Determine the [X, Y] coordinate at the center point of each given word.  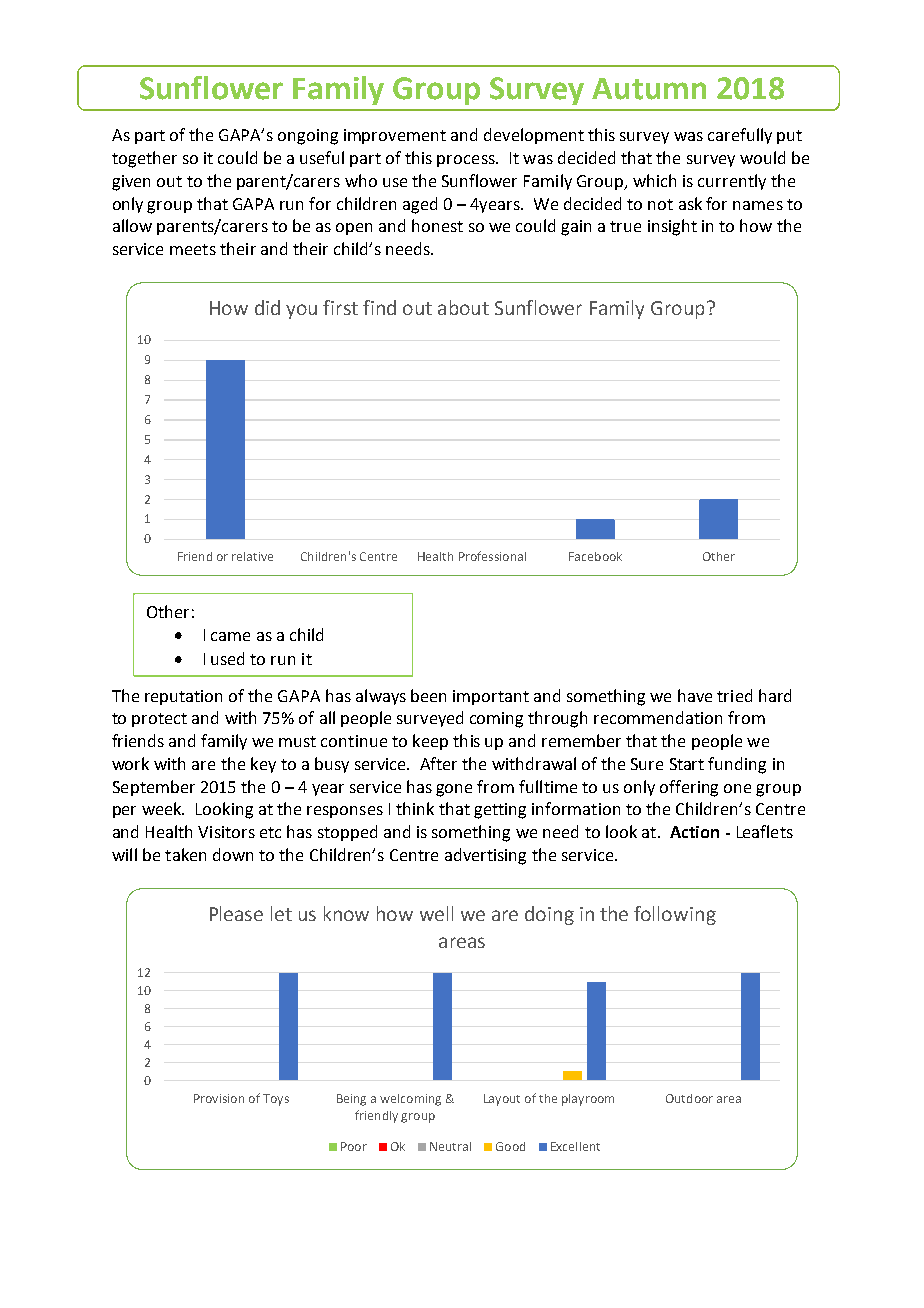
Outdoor [689, 1098]
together [144, 159]
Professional [492, 556]
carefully [740, 136]
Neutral [450, 1146]
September [154, 788]
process [467, 161]
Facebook [595, 556]
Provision [219, 1098]
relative [252, 556]
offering [689, 788]
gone [454, 790]
